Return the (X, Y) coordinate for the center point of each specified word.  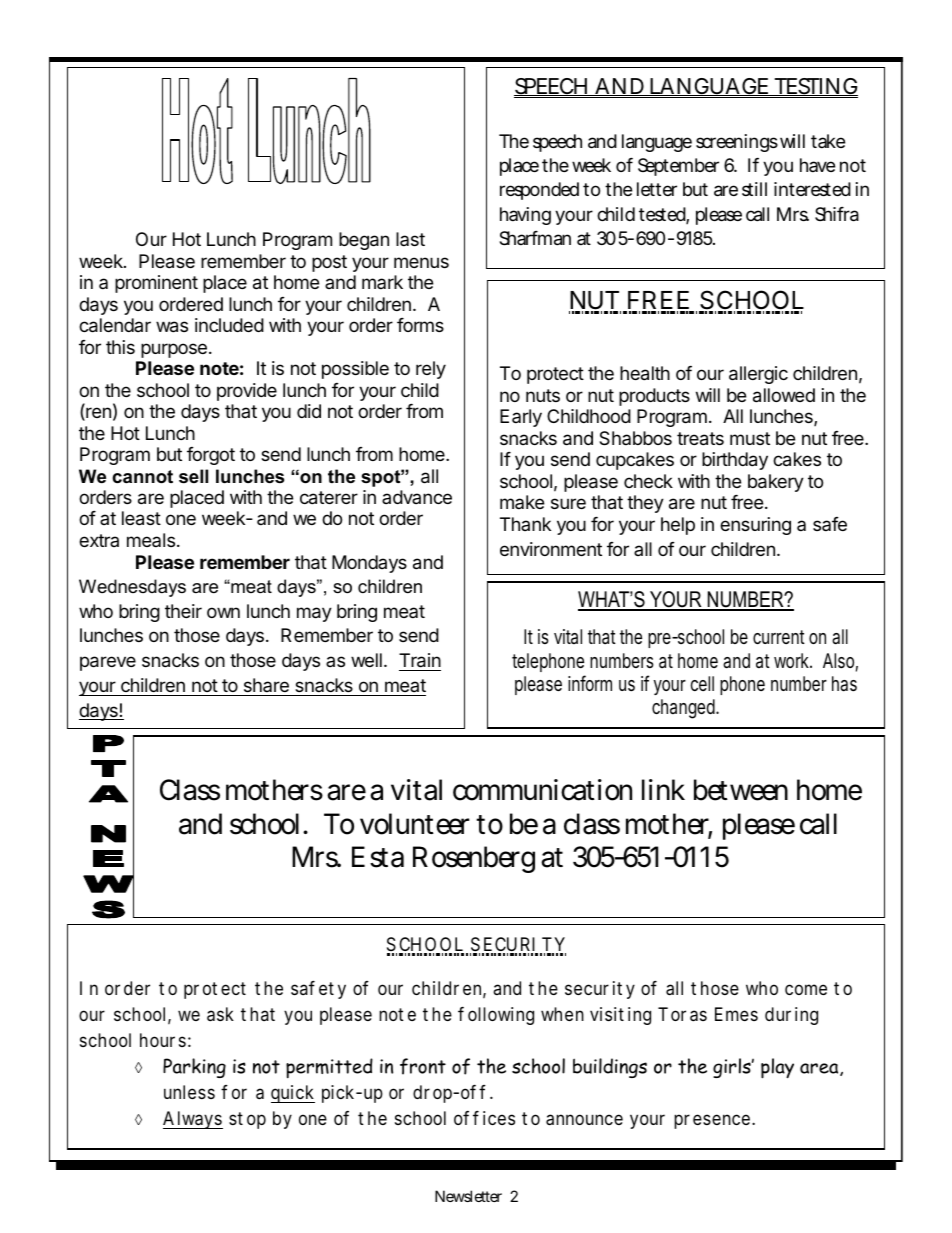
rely (431, 370)
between (741, 790)
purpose (174, 350)
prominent (156, 284)
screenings (737, 143)
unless (189, 1092)
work (793, 660)
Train (420, 662)
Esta (378, 857)
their (183, 611)
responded (539, 191)
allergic (758, 375)
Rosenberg (474, 859)
